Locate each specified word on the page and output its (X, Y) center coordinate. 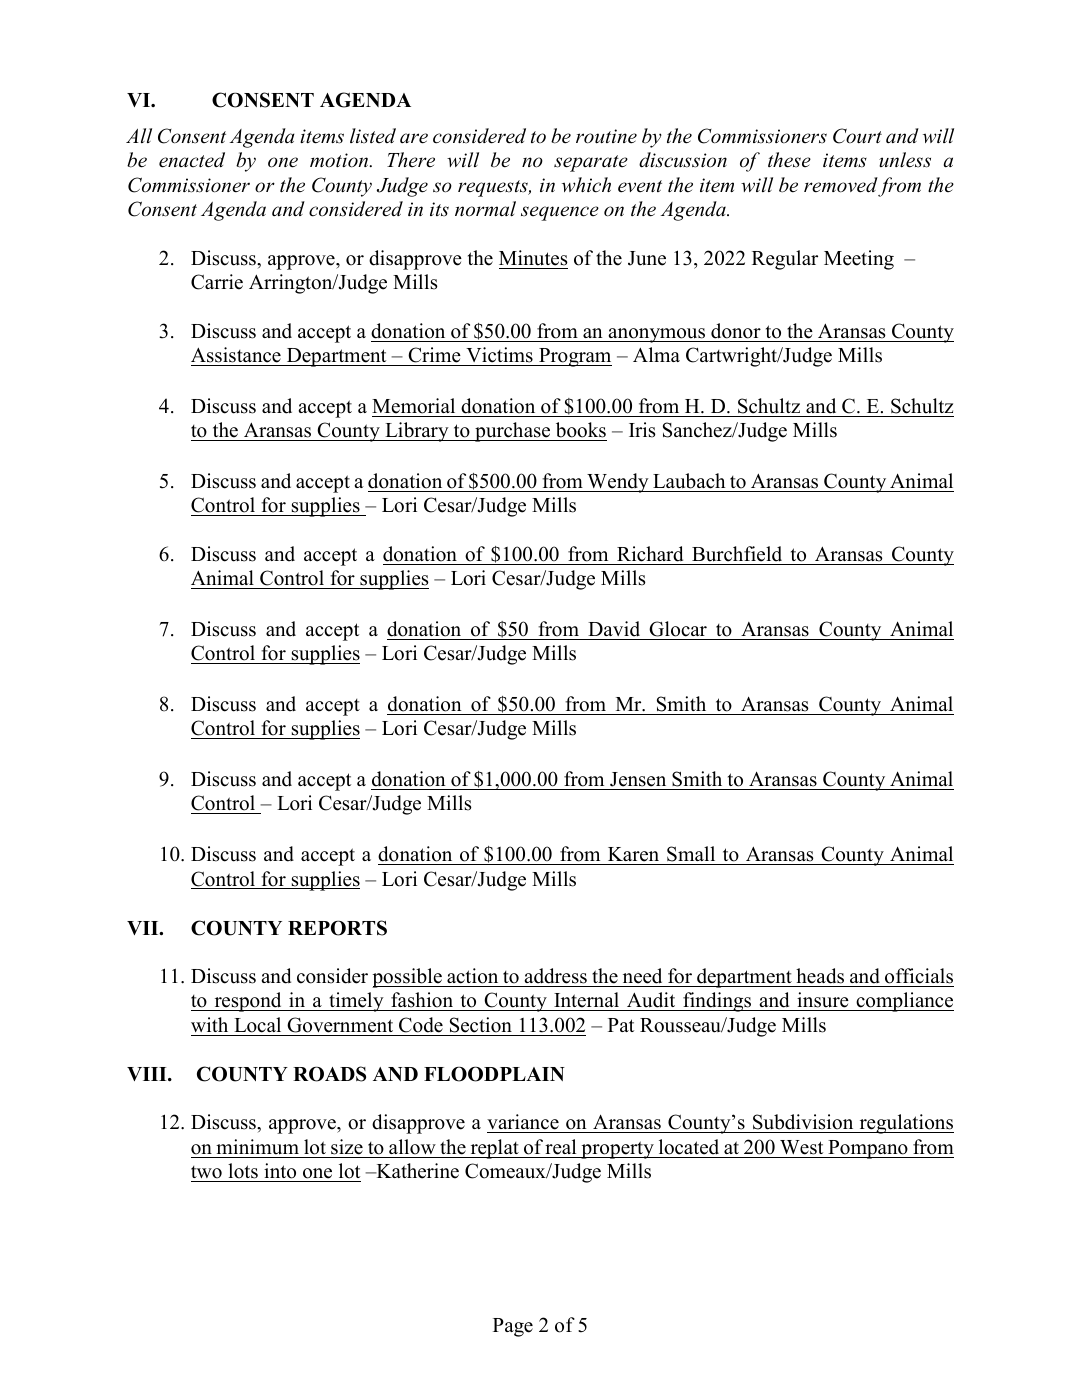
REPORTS (337, 928)
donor (736, 331)
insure (823, 1001)
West (801, 1147)
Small (691, 854)
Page (513, 1327)
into (280, 1171)
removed (841, 185)
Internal (587, 1001)
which (586, 185)
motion (340, 160)
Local (257, 1025)
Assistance (236, 355)
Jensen (638, 779)
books (581, 430)
